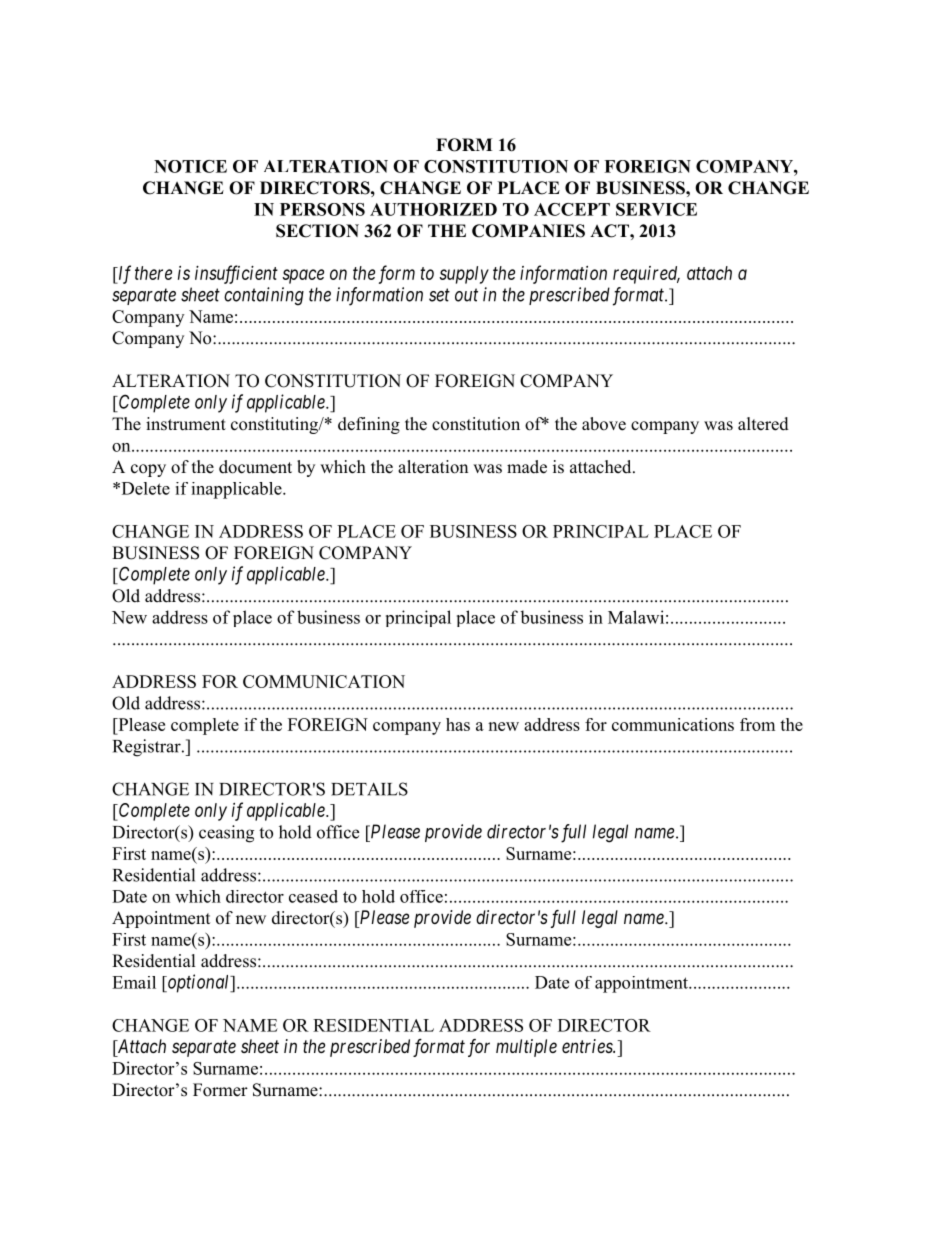 The image size is (952, 1233). I want to click on from, so click(757, 724).
